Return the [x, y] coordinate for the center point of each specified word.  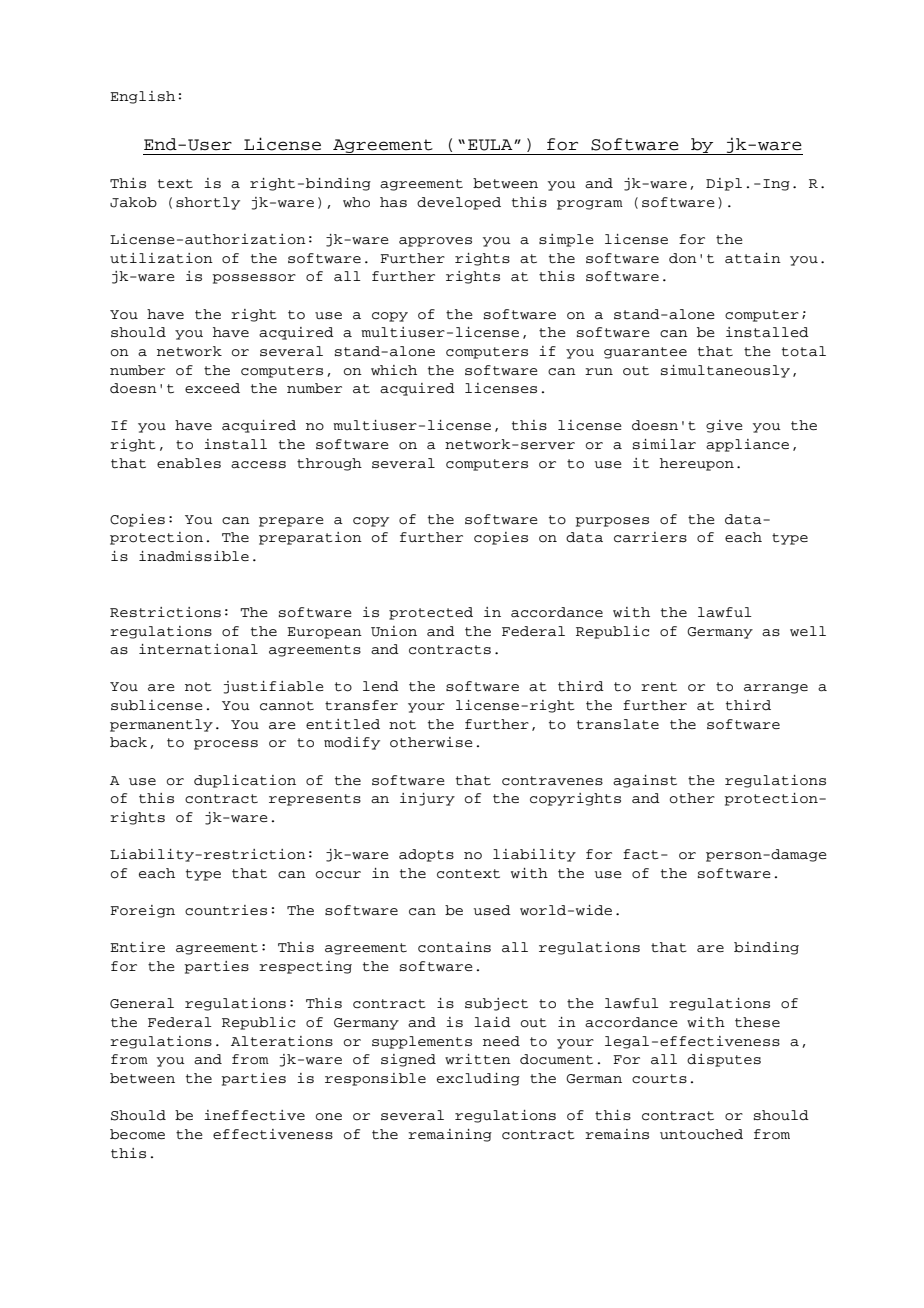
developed [459, 203]
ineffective [254, 1115]
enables [189, 463]
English [142, 97]
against [645, 781]
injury [427, 799]
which [394, 370]
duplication [245, 781]
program [590, 205]
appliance [747, 445]
